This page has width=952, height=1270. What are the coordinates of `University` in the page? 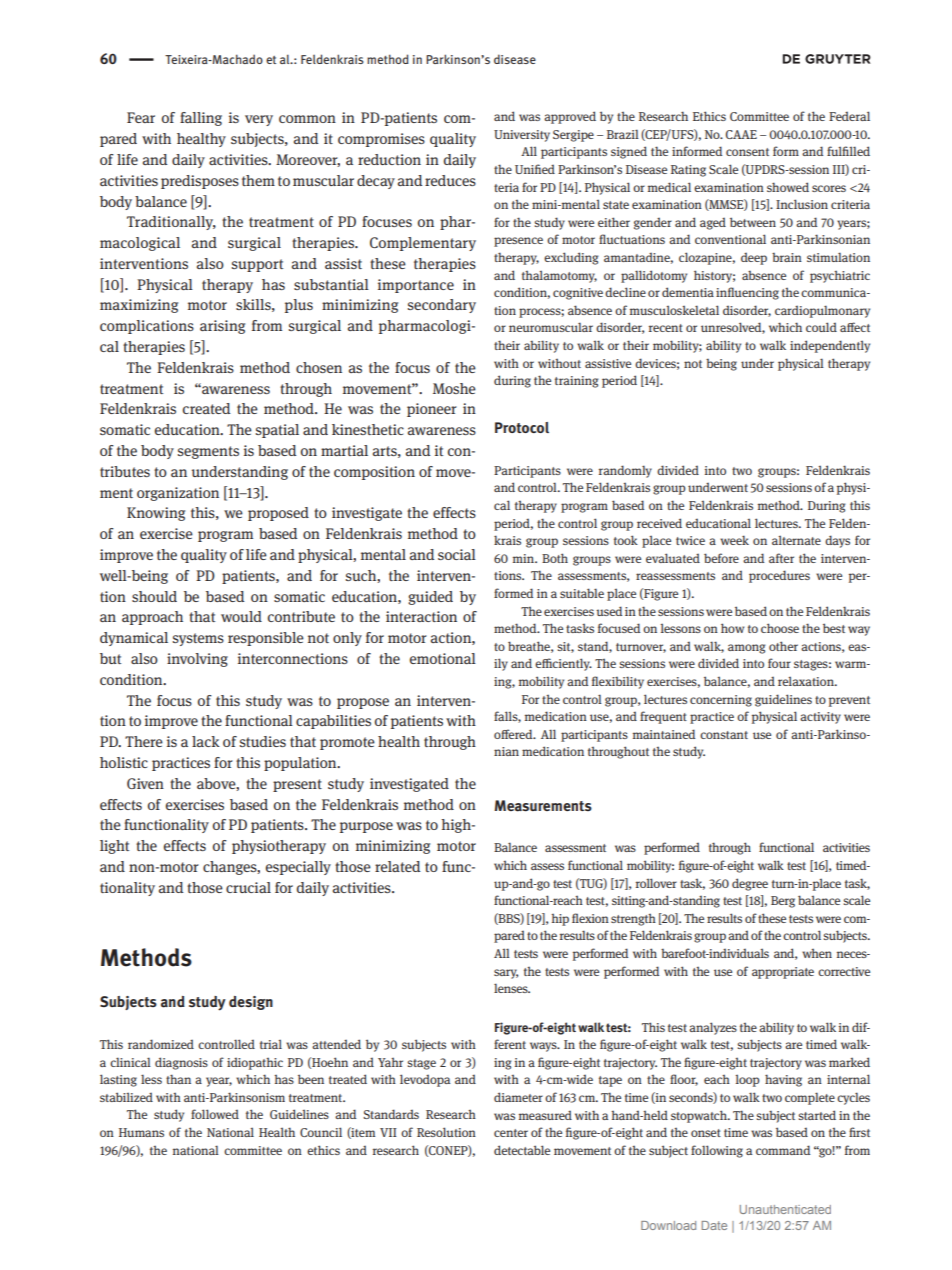 It's located at (522, 136).
